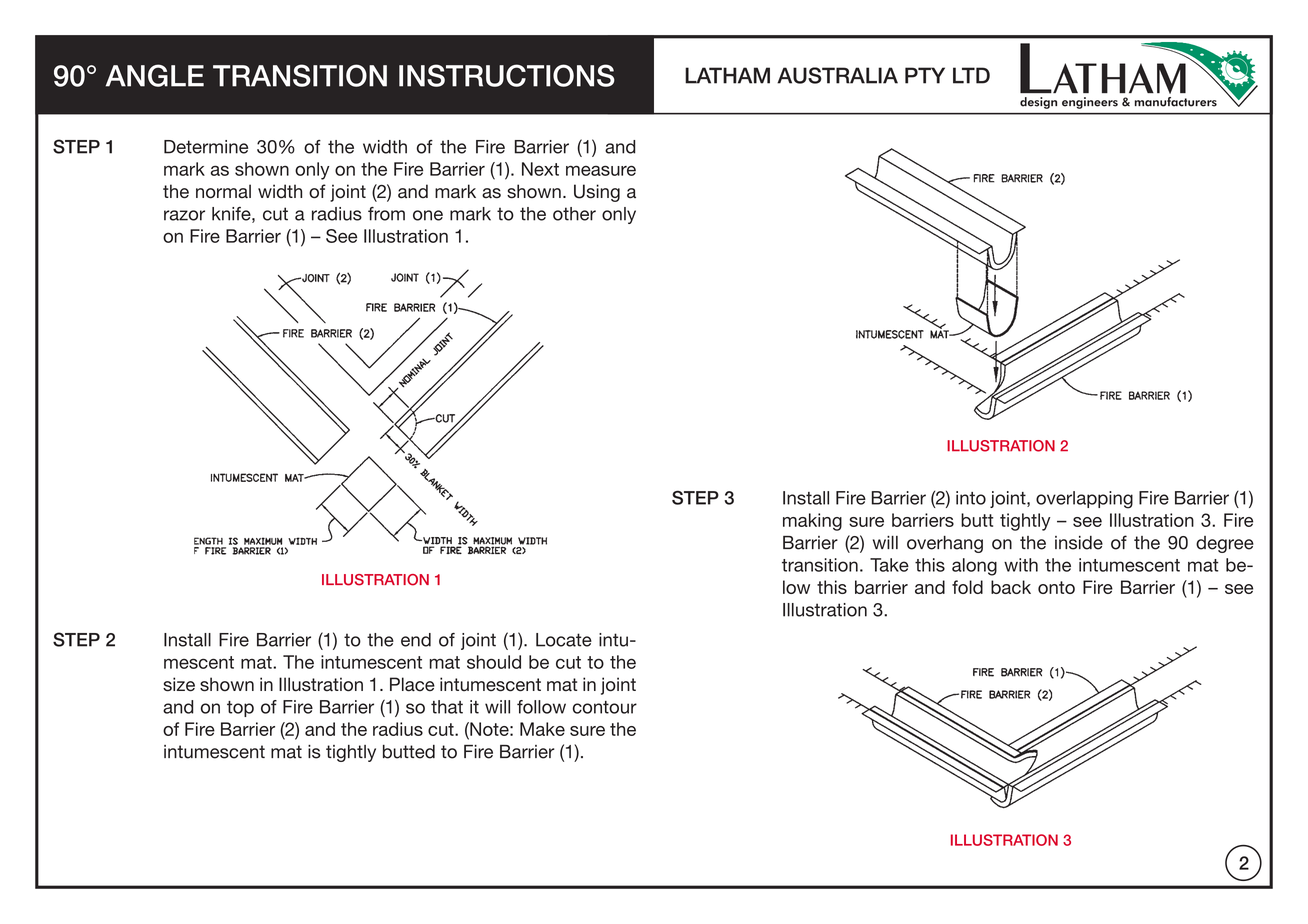 Image resolution: width=1308 pixels, height=924 pixels. Describe the element at coordinates (727, 75) in the screenshot. I see `LATHAM` at that location.
